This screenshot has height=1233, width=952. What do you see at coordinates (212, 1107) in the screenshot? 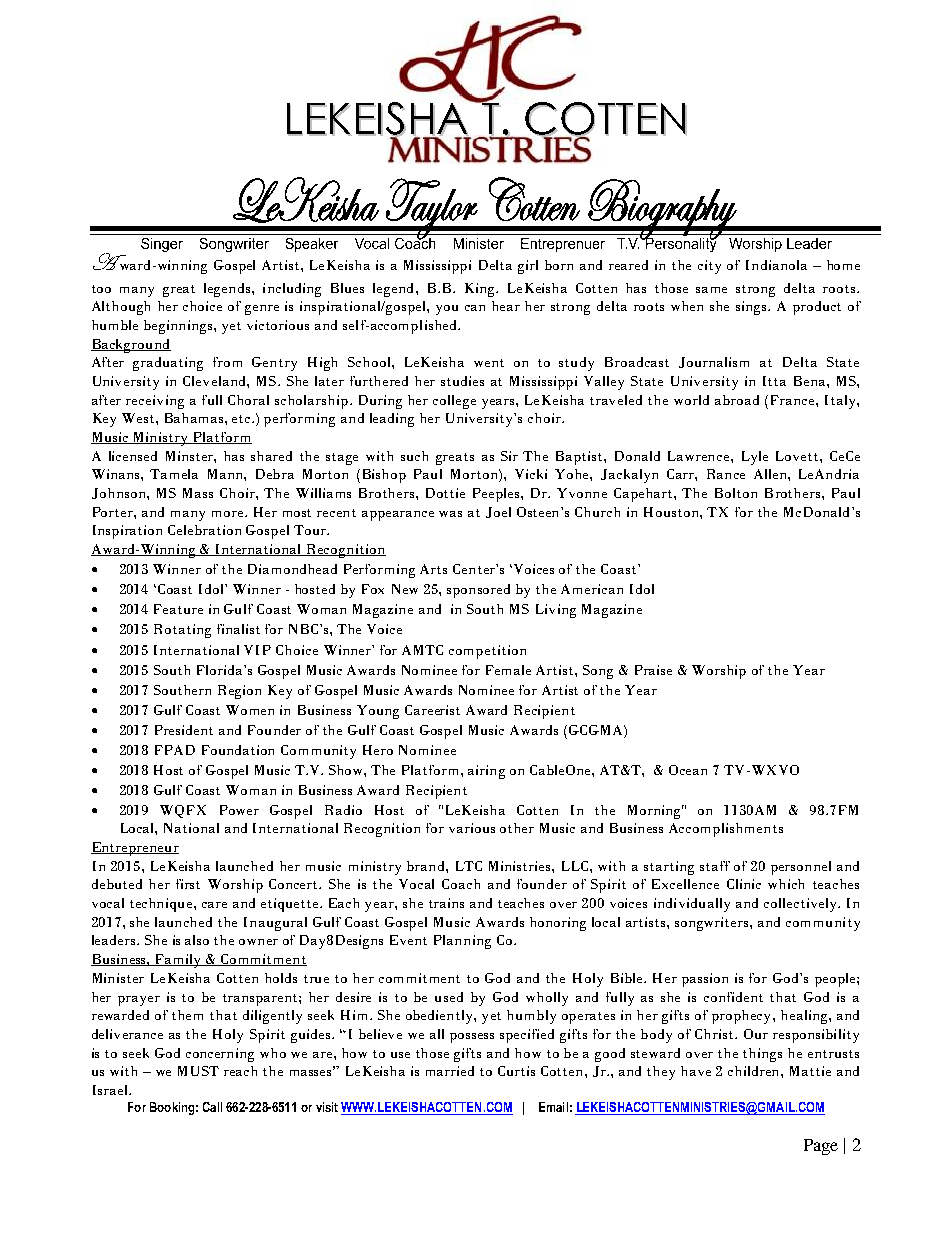
I see `Call` at bounding box center [212, 1107].
